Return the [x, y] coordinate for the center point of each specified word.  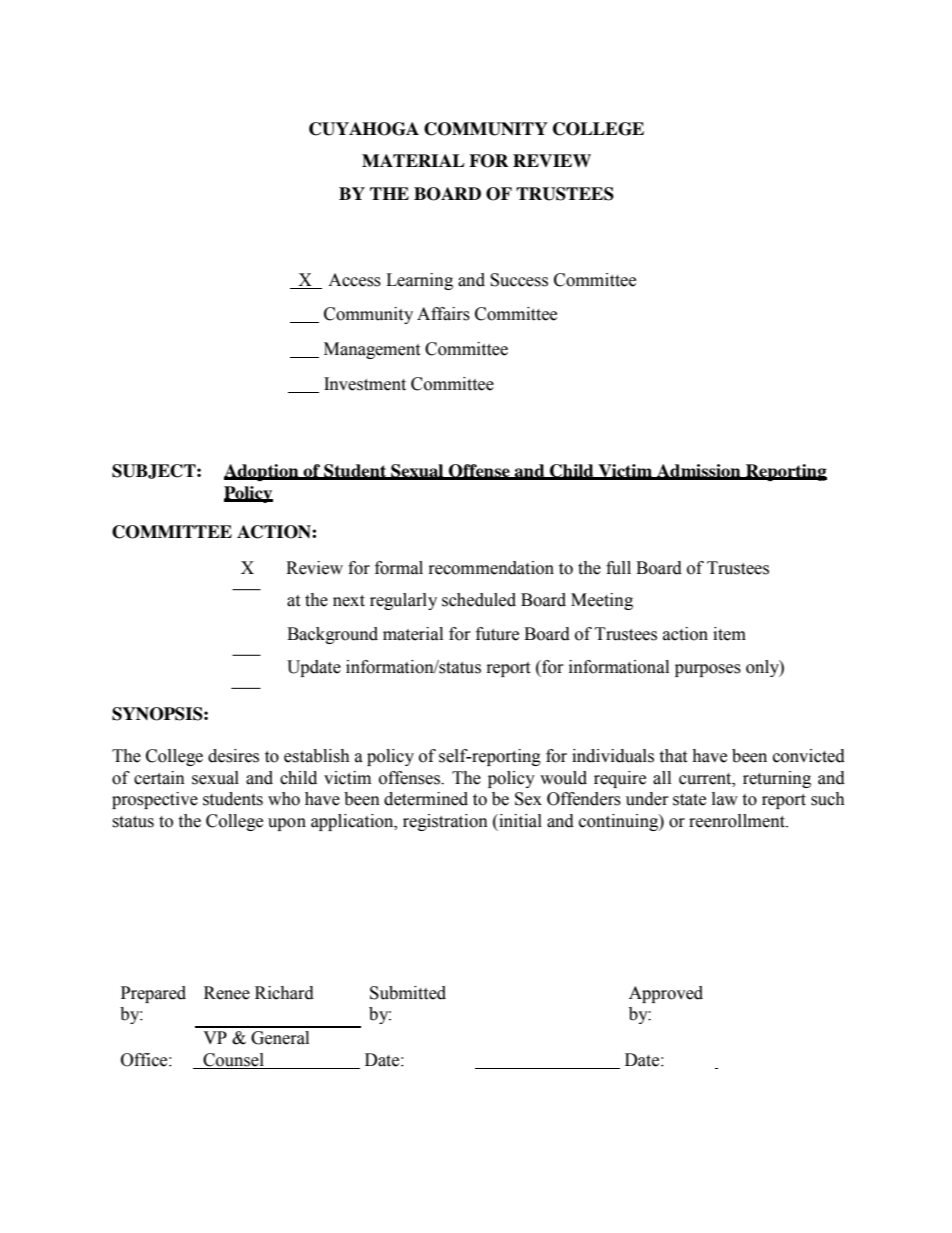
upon [287, 824]
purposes [708, 670]
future [497, 634]
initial [519, 821]
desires [233, 756]
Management [372, 350]
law [725, 799]
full [618, 568]
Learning [419, 281]
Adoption [262, 472]
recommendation [491, 568]
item [729, 634]
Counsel [233, 1060]
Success [519, 280]
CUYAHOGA [364, 129]
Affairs [443, 314]
